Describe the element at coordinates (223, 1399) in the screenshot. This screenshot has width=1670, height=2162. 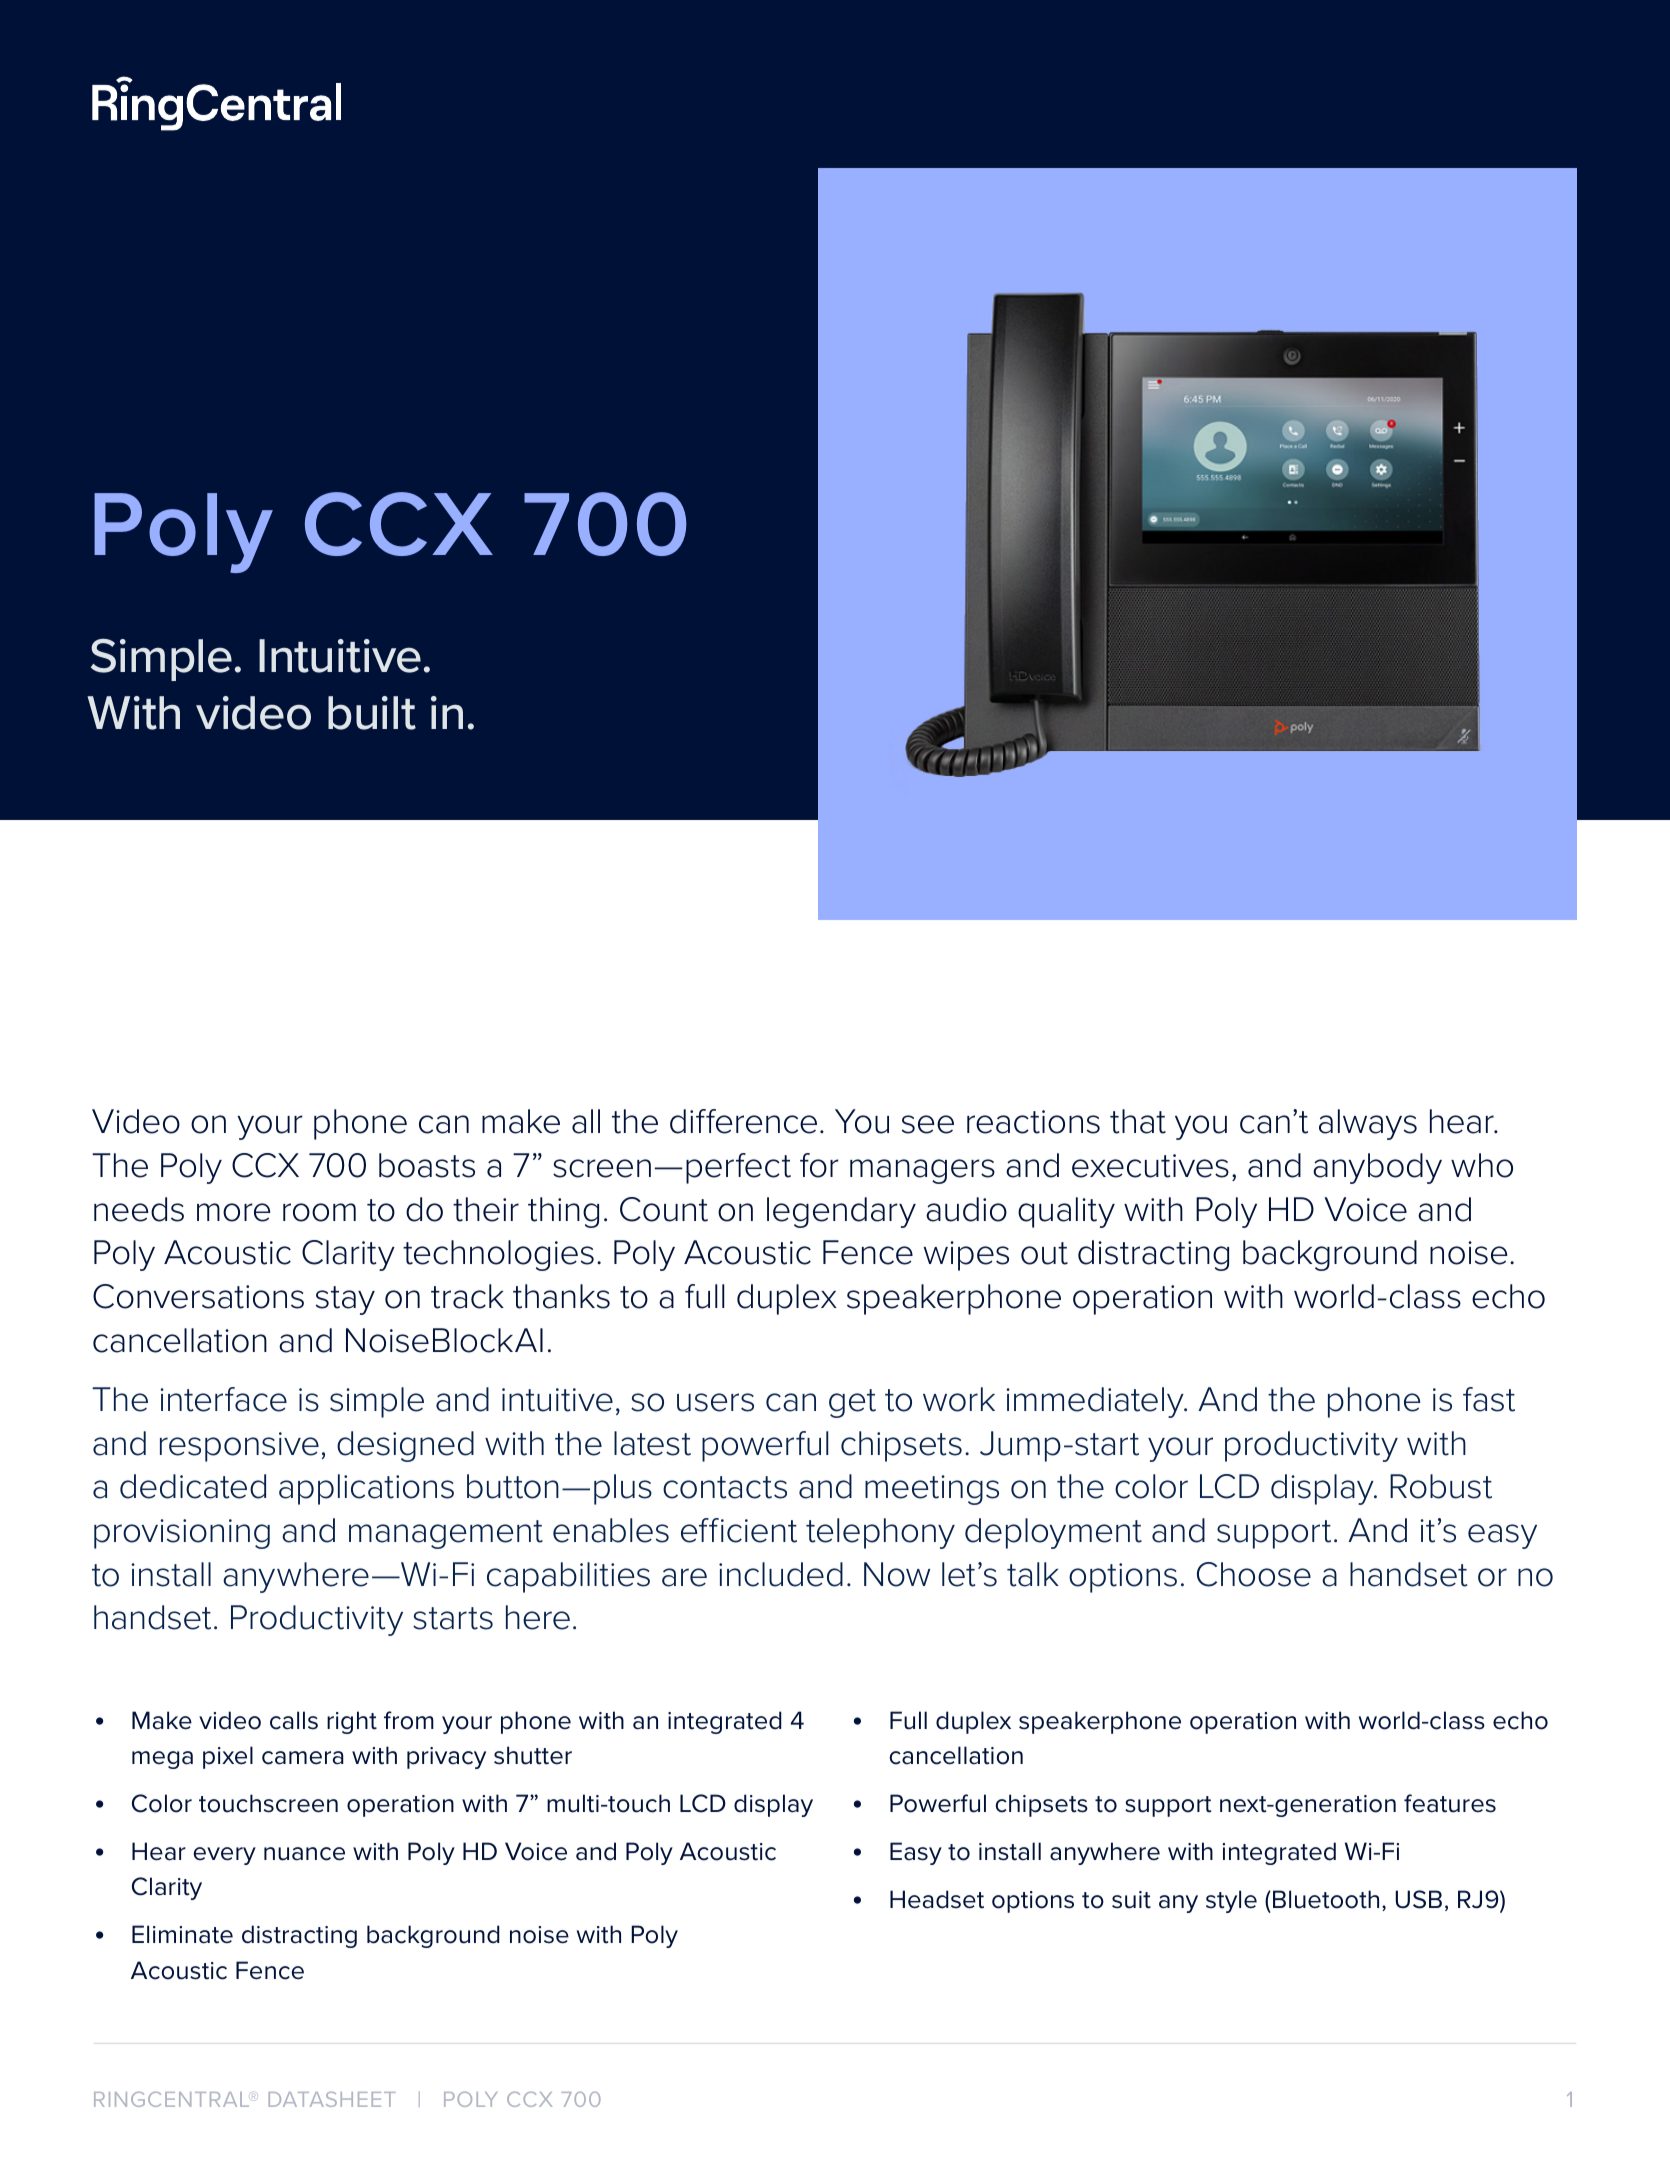
I see `interface` at that location.
